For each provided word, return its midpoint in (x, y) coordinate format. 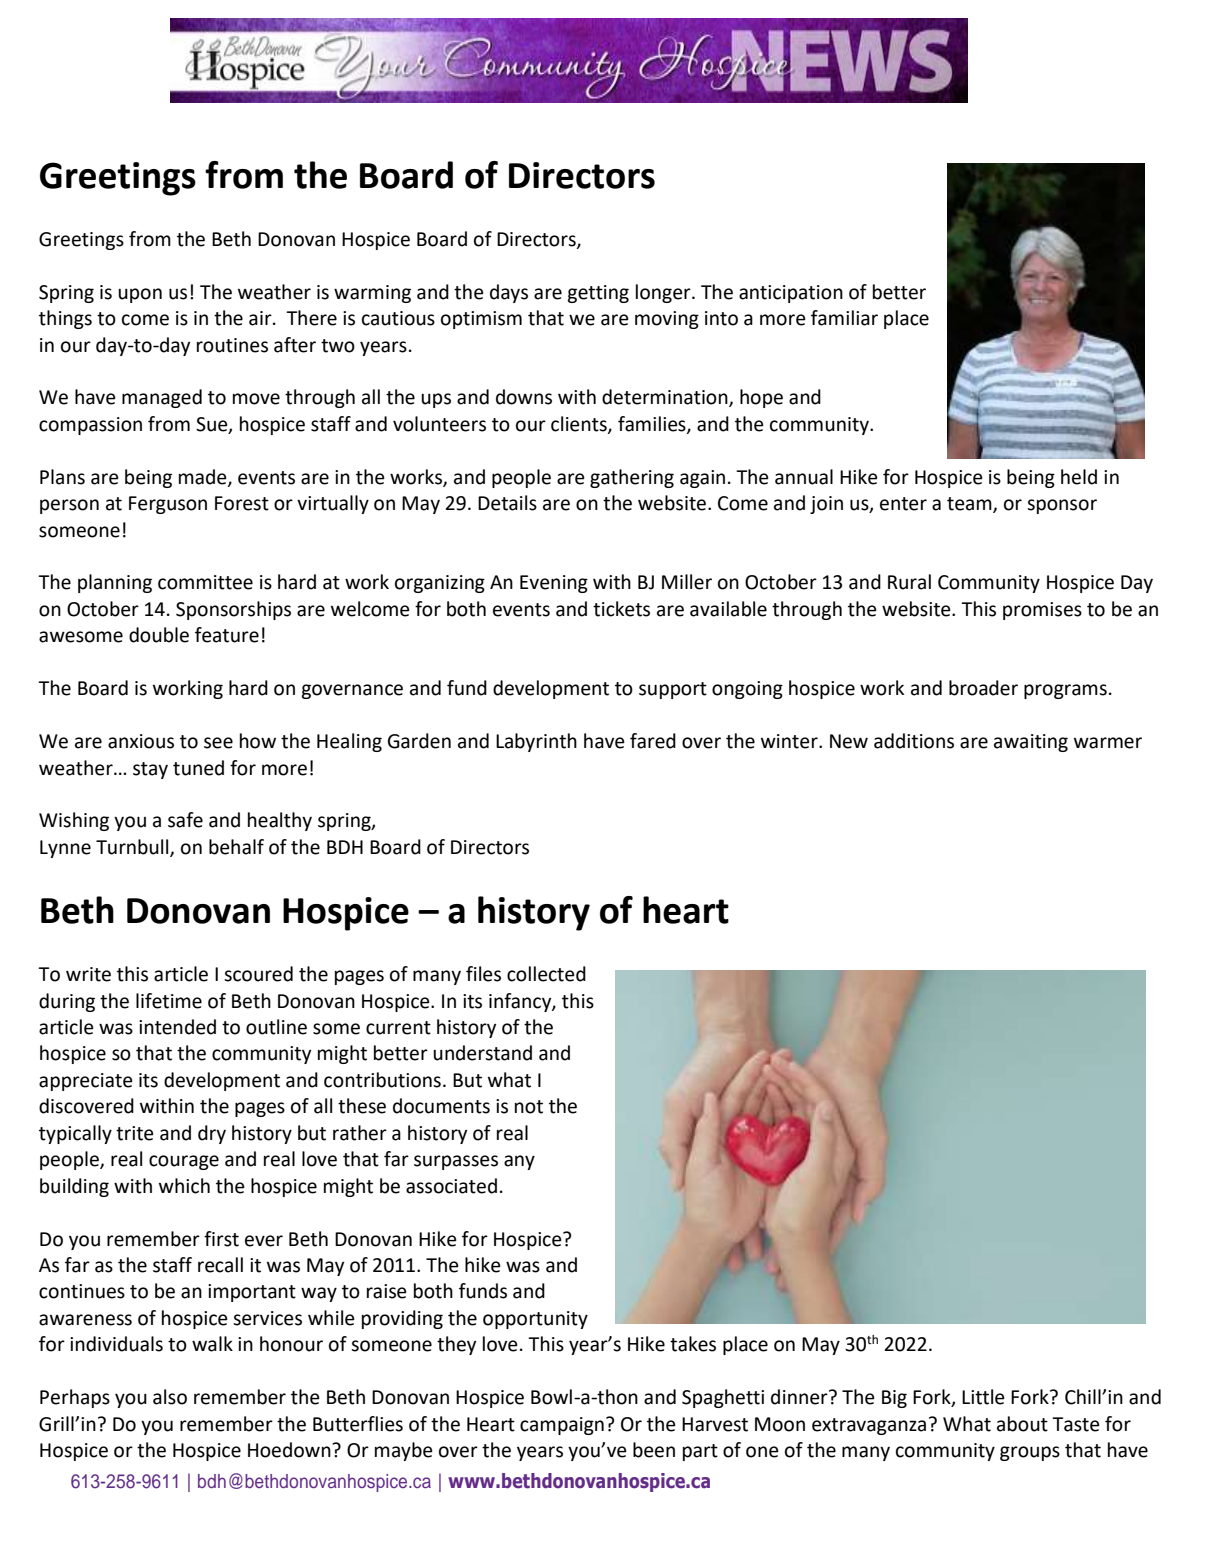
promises (1042, 611)
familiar (844, 318)
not (529, 1107)
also (170, 1397)
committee (205, 582)
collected (546, 974)
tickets (621, 609)
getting (598, 294)
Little (983, 1397)
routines (232, 345)
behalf (236, 847)
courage (184, 1162)
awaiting (1031, 743)
